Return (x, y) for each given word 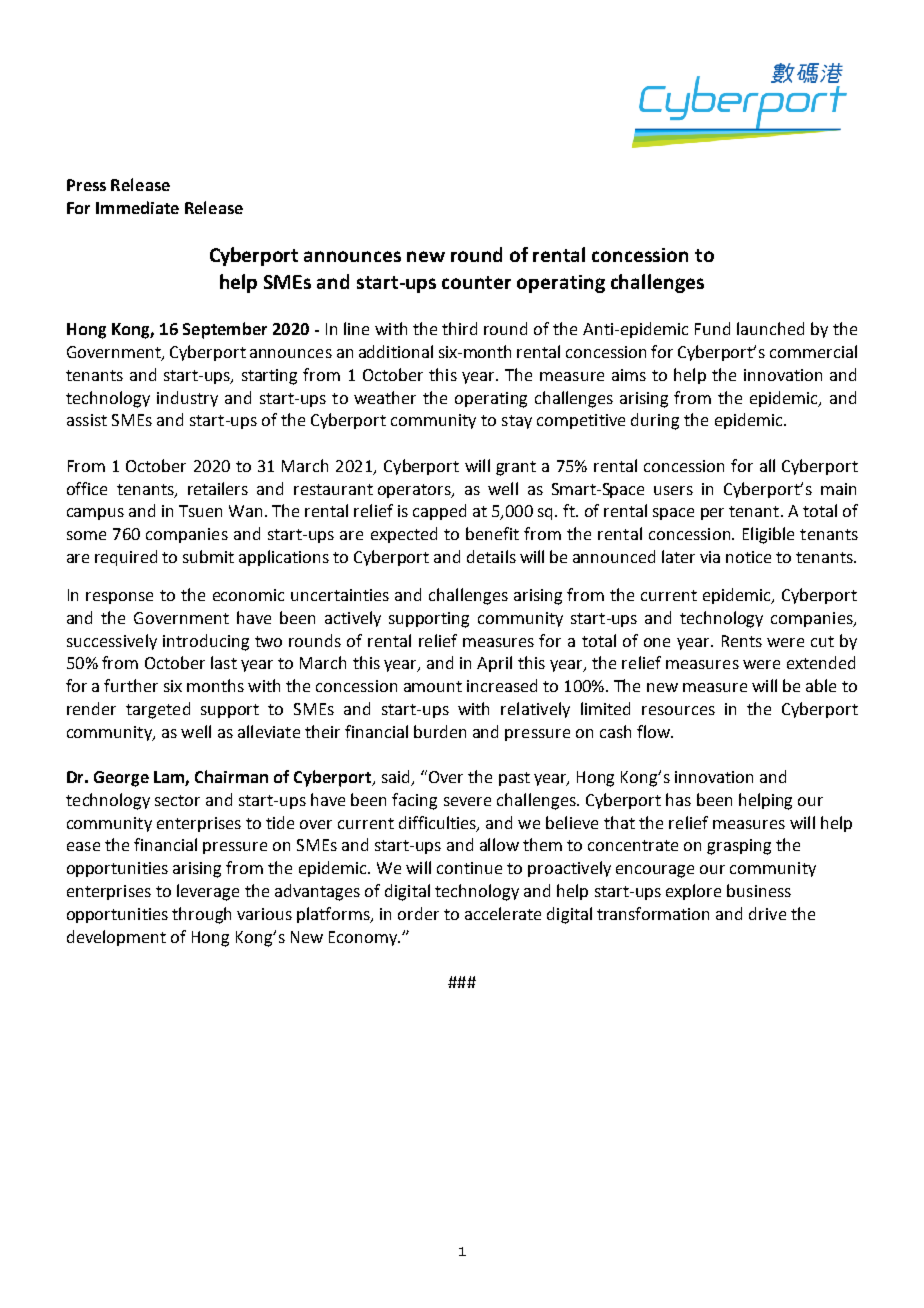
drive (767, 913)
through (201, 915)
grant (516, 468)
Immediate (137, 207)
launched (770, 328)
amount (433, 686)
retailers (218, 488)
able (821, 685)
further (131, 685)
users (673, 490)
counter (476, 282)
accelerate (503, 913)
